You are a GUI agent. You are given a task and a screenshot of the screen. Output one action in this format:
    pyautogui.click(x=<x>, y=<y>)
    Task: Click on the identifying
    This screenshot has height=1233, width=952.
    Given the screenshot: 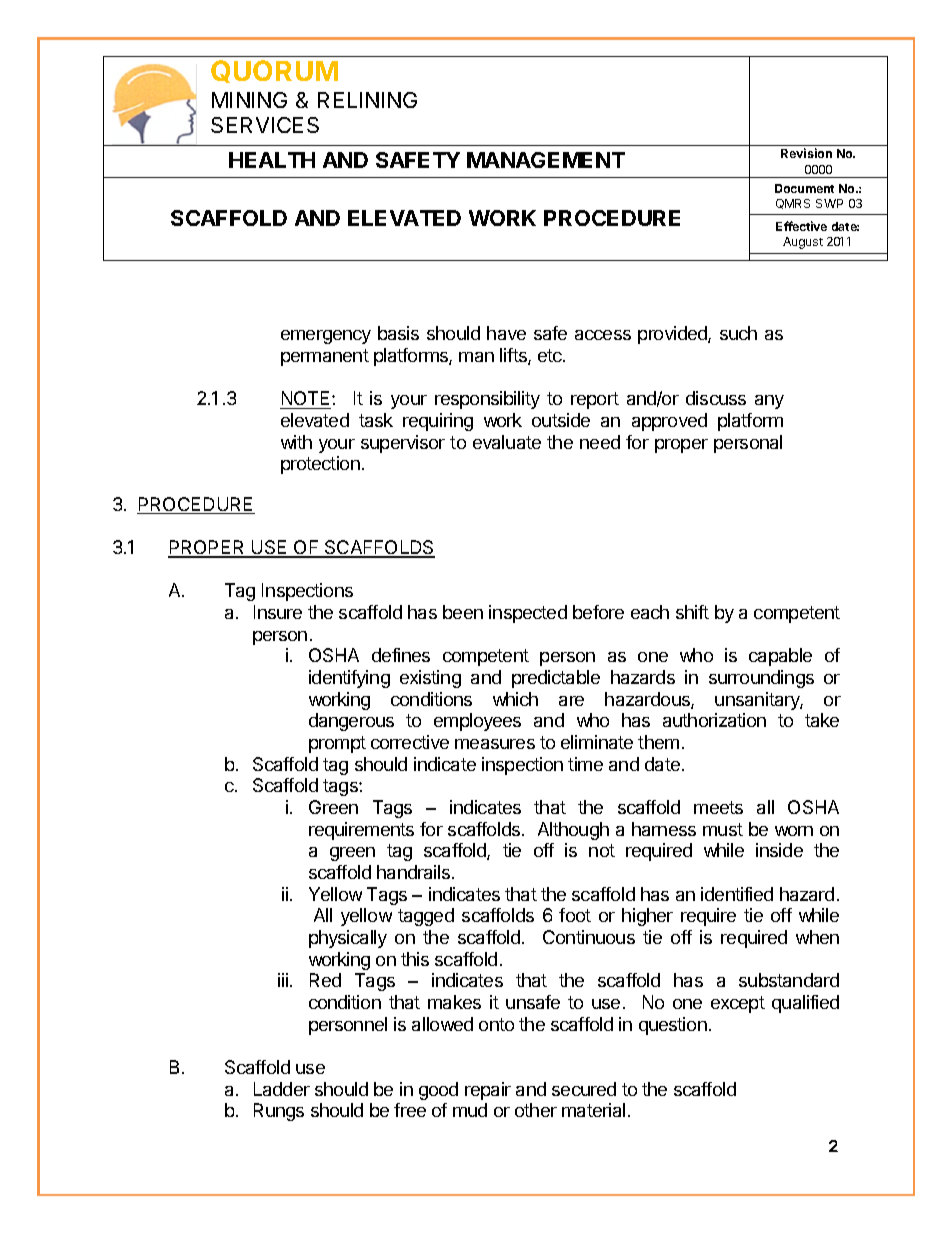 What is the action you would take?
    pyautogui.click(x=349, y=679)
